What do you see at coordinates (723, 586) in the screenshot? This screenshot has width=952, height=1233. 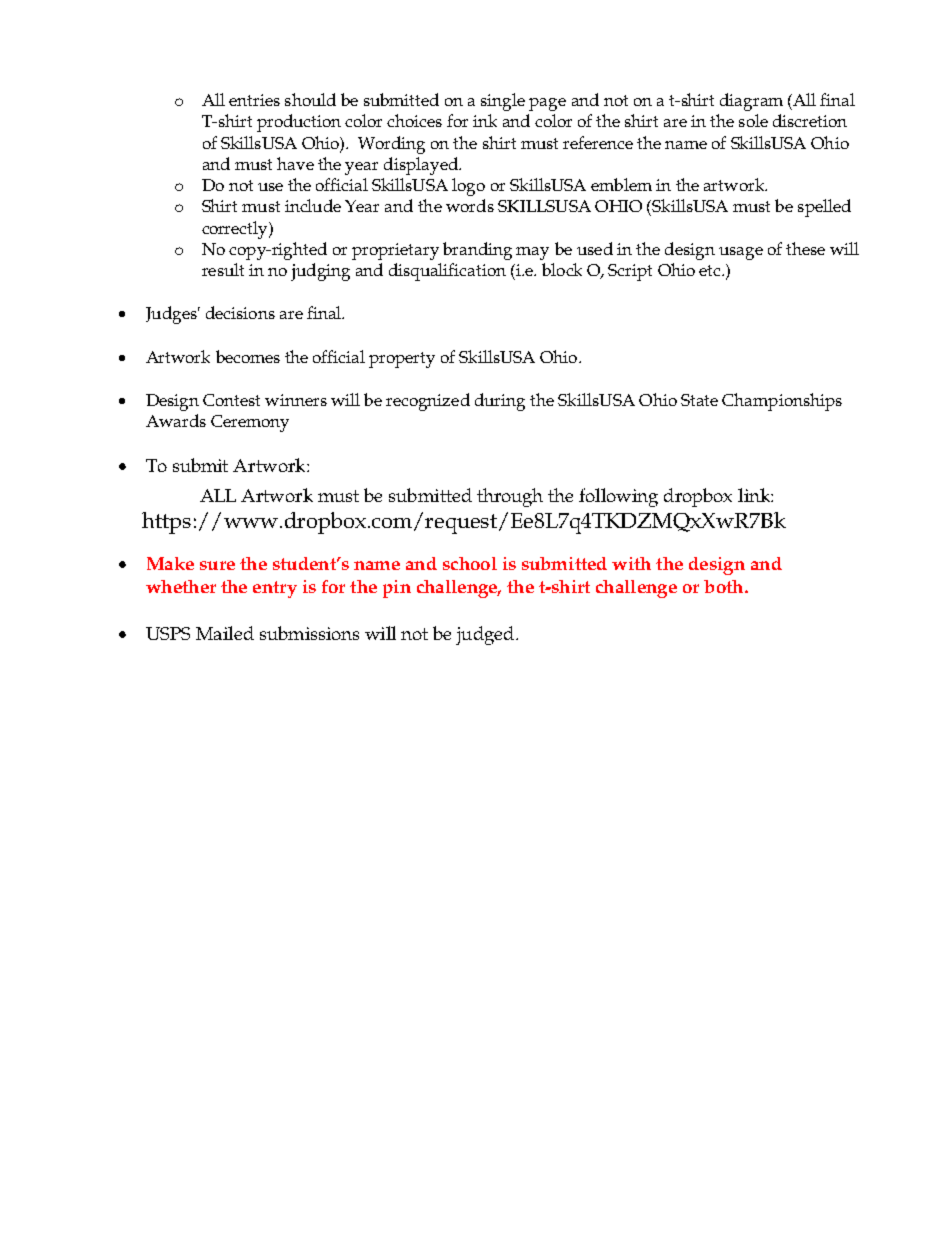 I see `both` at bounding box center [723, 586].
